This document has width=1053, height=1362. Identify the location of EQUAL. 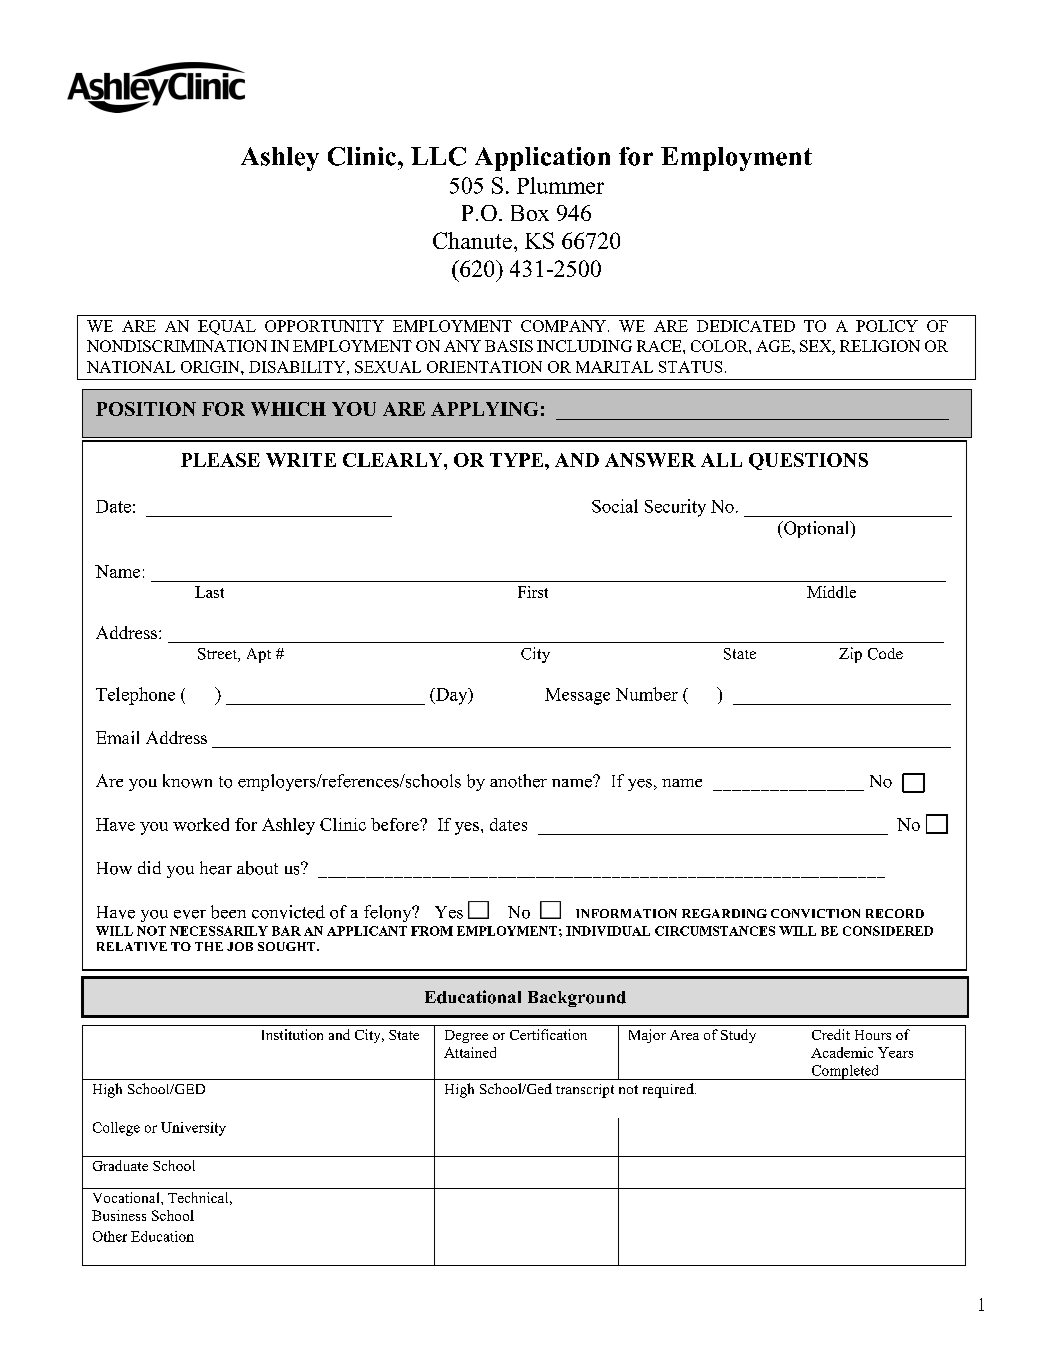
(227, 327).
